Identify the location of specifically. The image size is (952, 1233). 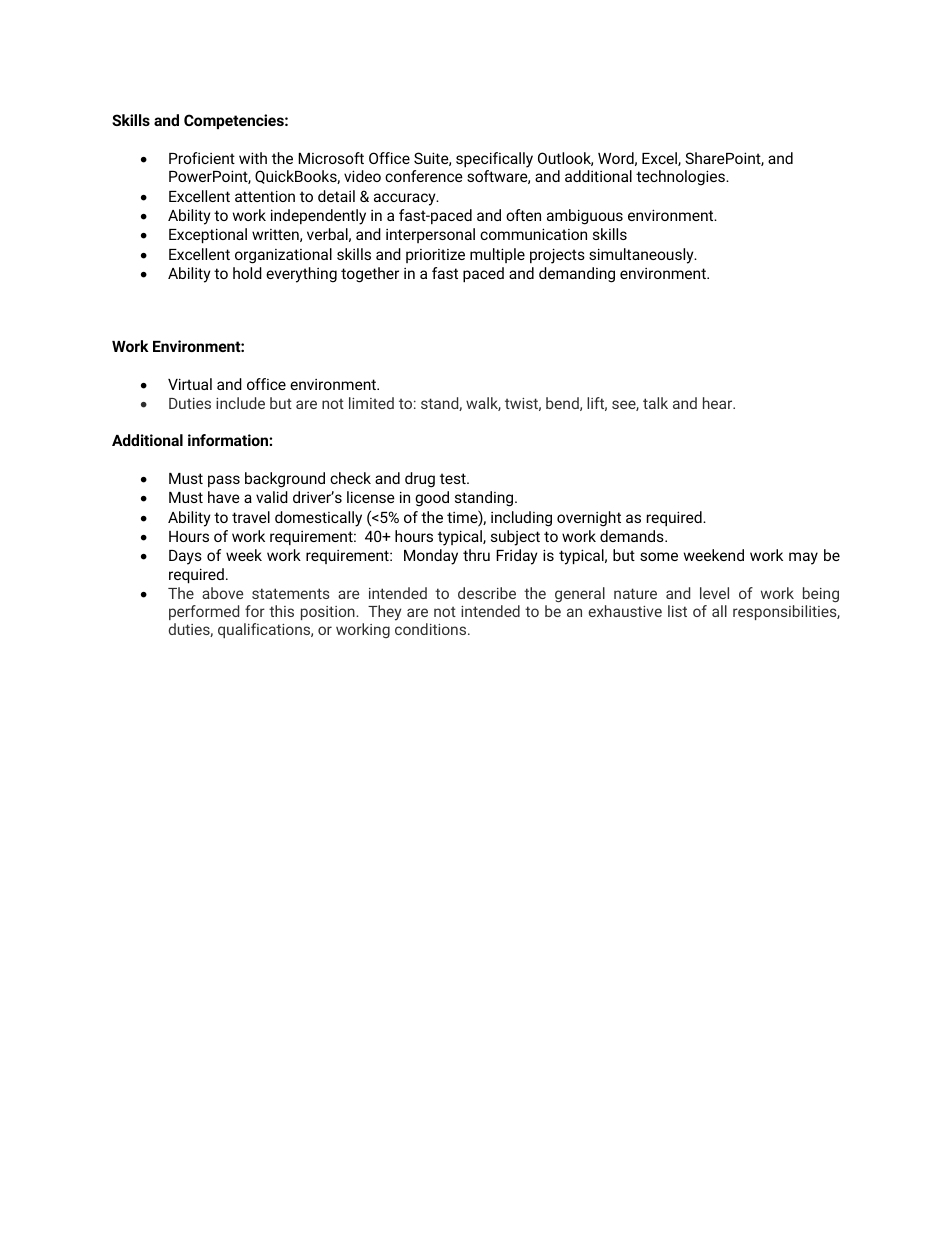
(494, 160).
